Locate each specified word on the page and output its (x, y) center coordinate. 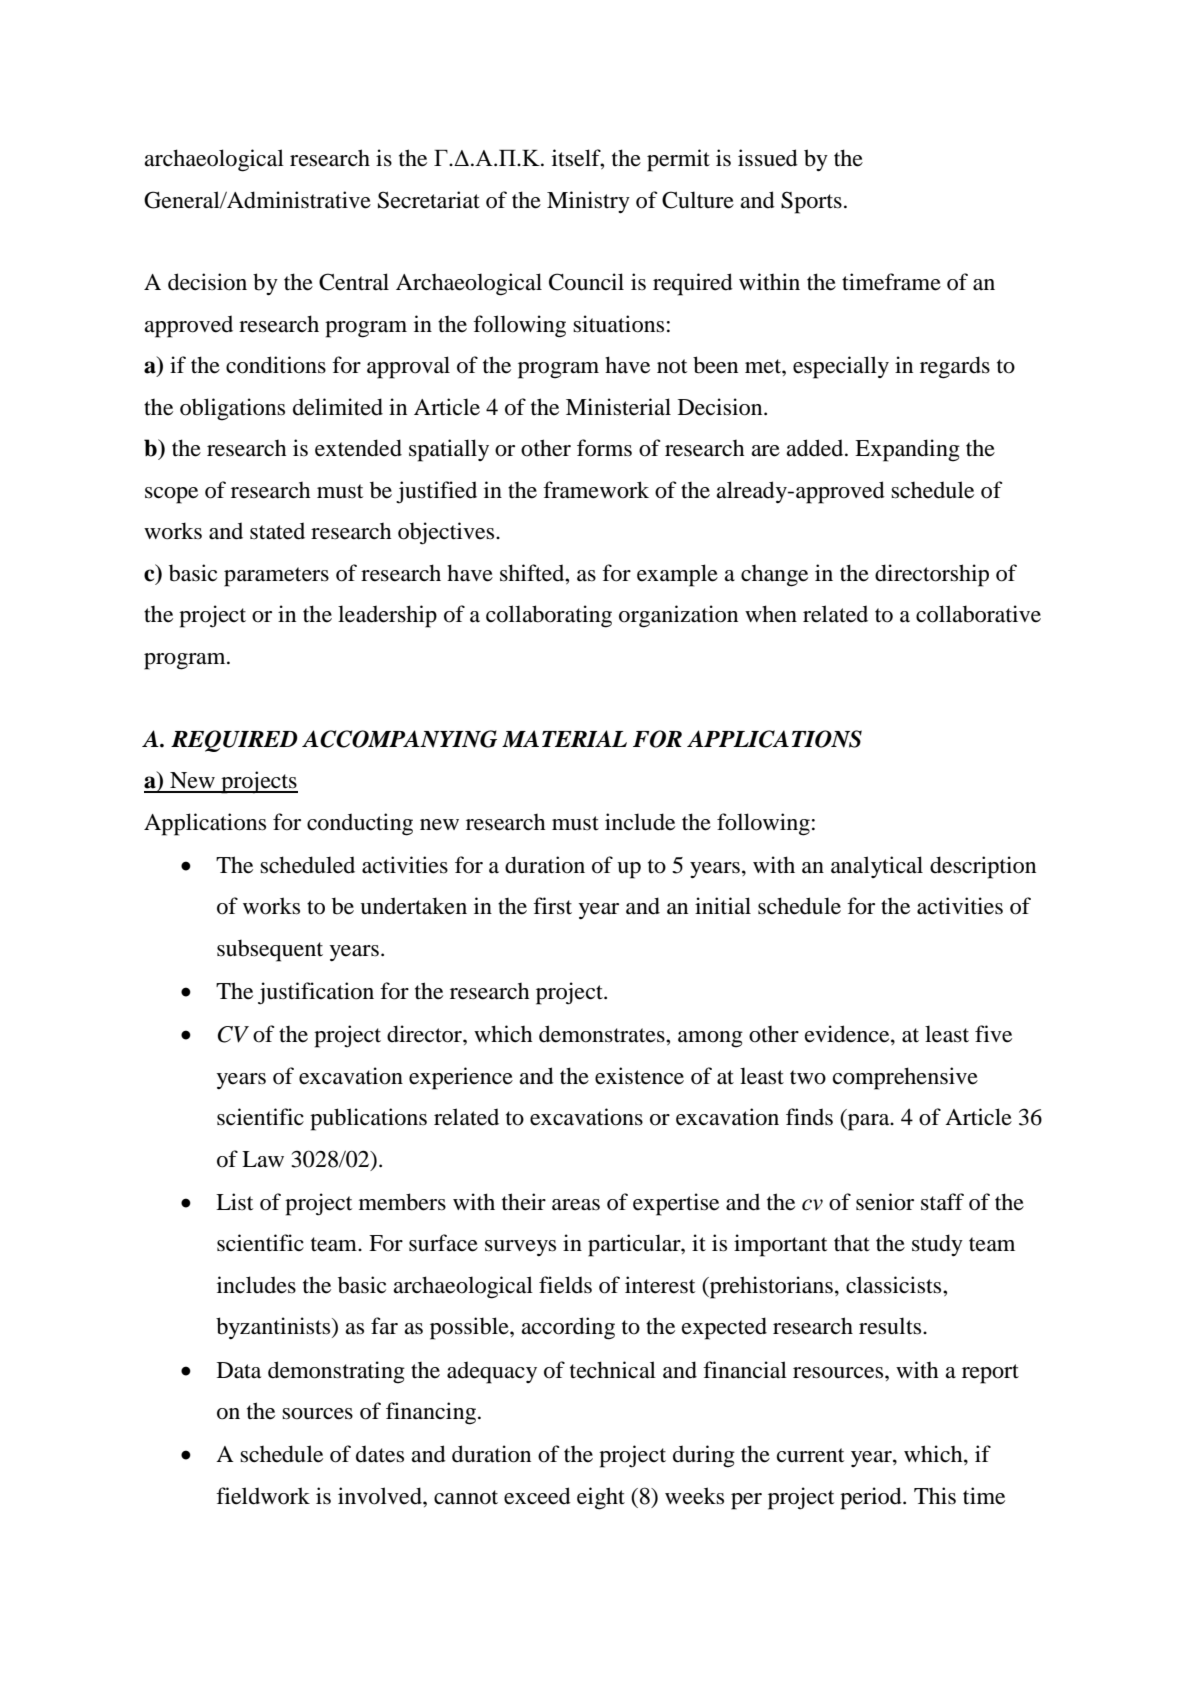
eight (601, 1498)
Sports (811, 202)
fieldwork (263, 1496)
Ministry (588, 202)
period (872, 1498)
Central (354, 282)
